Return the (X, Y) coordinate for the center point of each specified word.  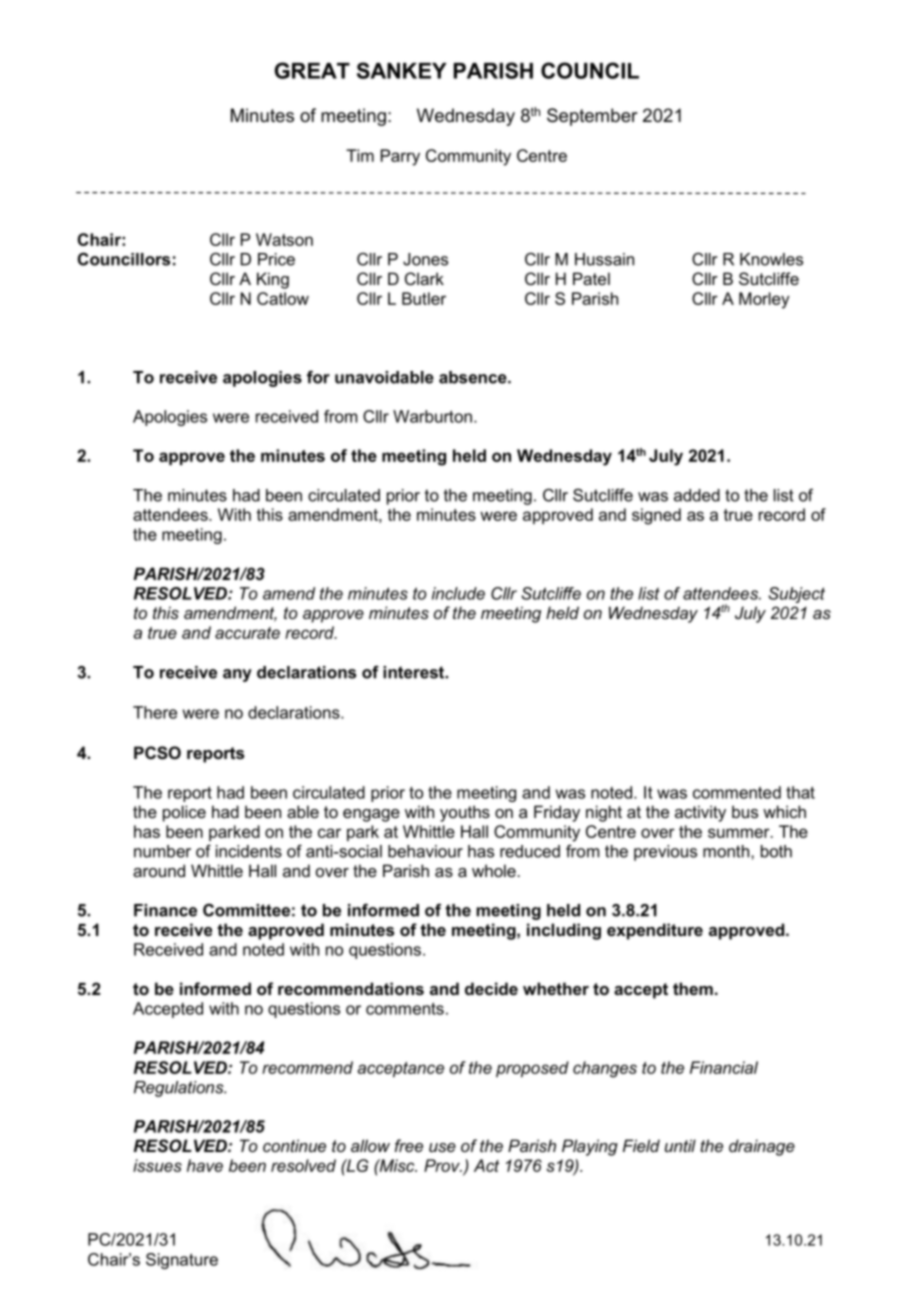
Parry (400, 157)
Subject (796, 595)
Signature (182, 1261)
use (442, 1147)
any (237, 675)
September (592, 117)
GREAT (312, 70)
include (458, 593)
